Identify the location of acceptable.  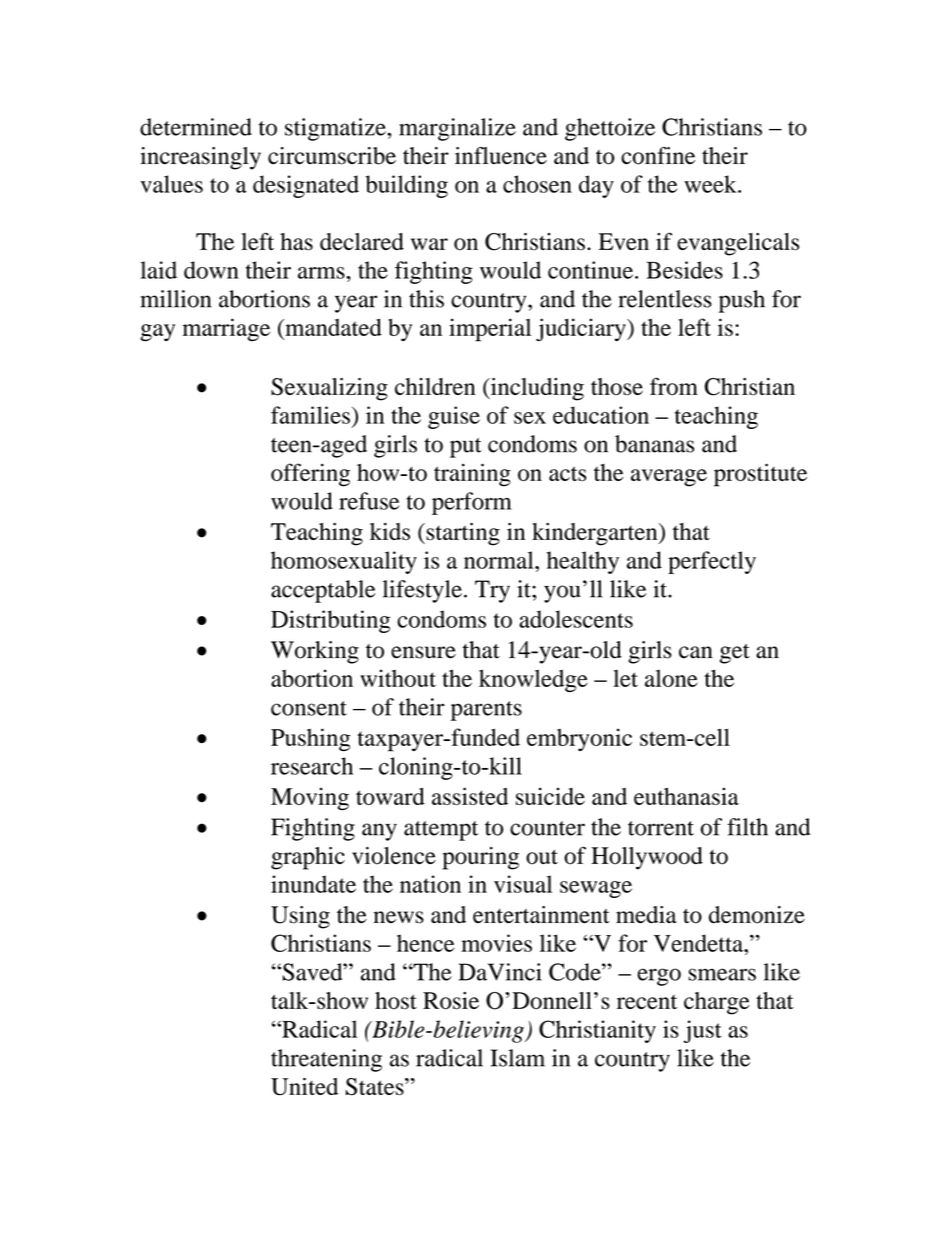
(323, 591).
